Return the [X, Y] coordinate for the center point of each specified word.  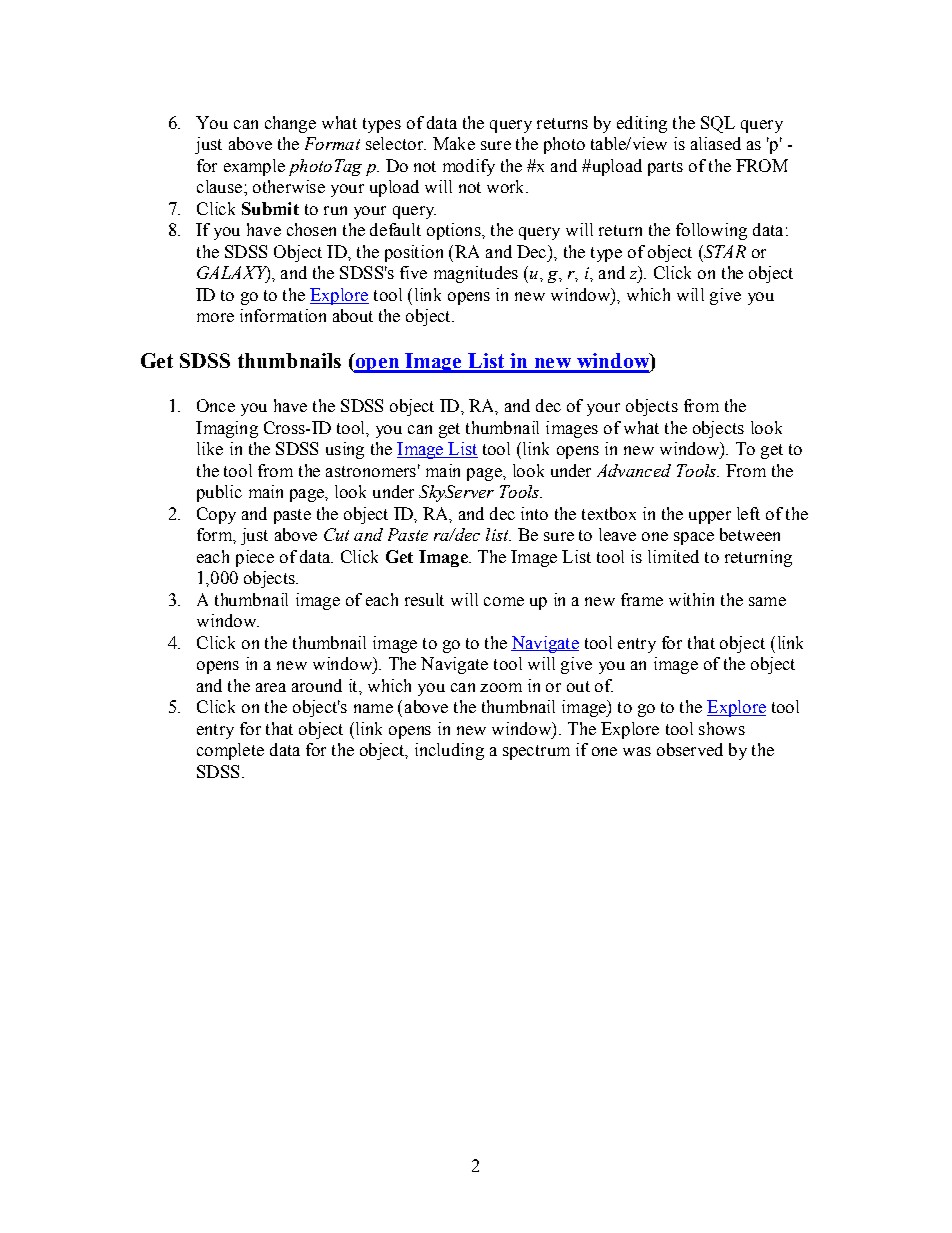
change [290, 124]
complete [230, 751]
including [449, 751]
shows [722, 728]
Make [454, 143]
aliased [716, 143]
